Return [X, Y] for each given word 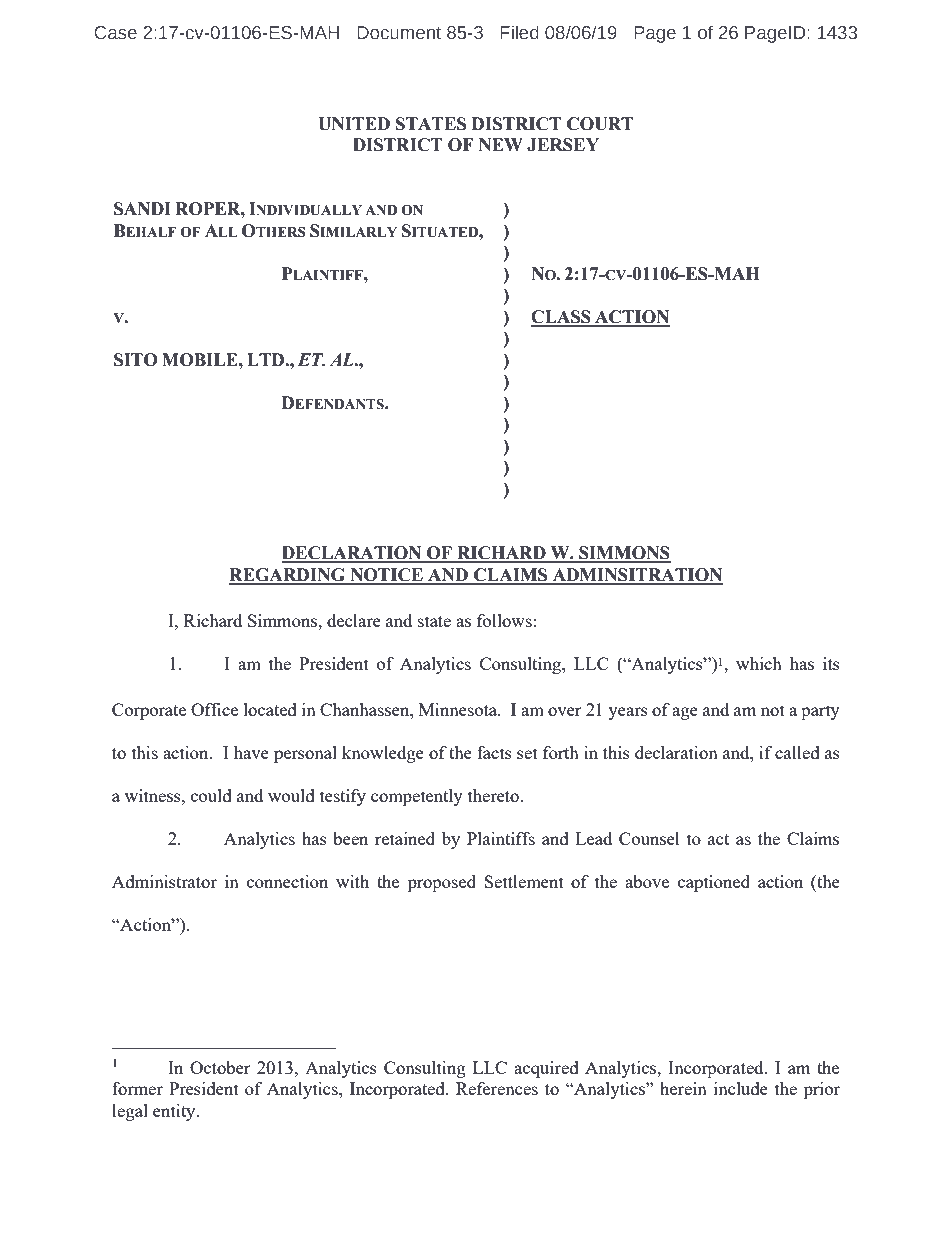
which [759, 663]
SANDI [142, 209]
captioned [714, 883]
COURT [600, 124]
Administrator [164, 881]
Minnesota [459, 709]
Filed [519, 32]
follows [504, 620]
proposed [442, 883]
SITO [136, 360]
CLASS [562, 318]
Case [115, 33]
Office [214, 709]
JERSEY [563, 145]
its [831, 663]
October [220, 1067]
